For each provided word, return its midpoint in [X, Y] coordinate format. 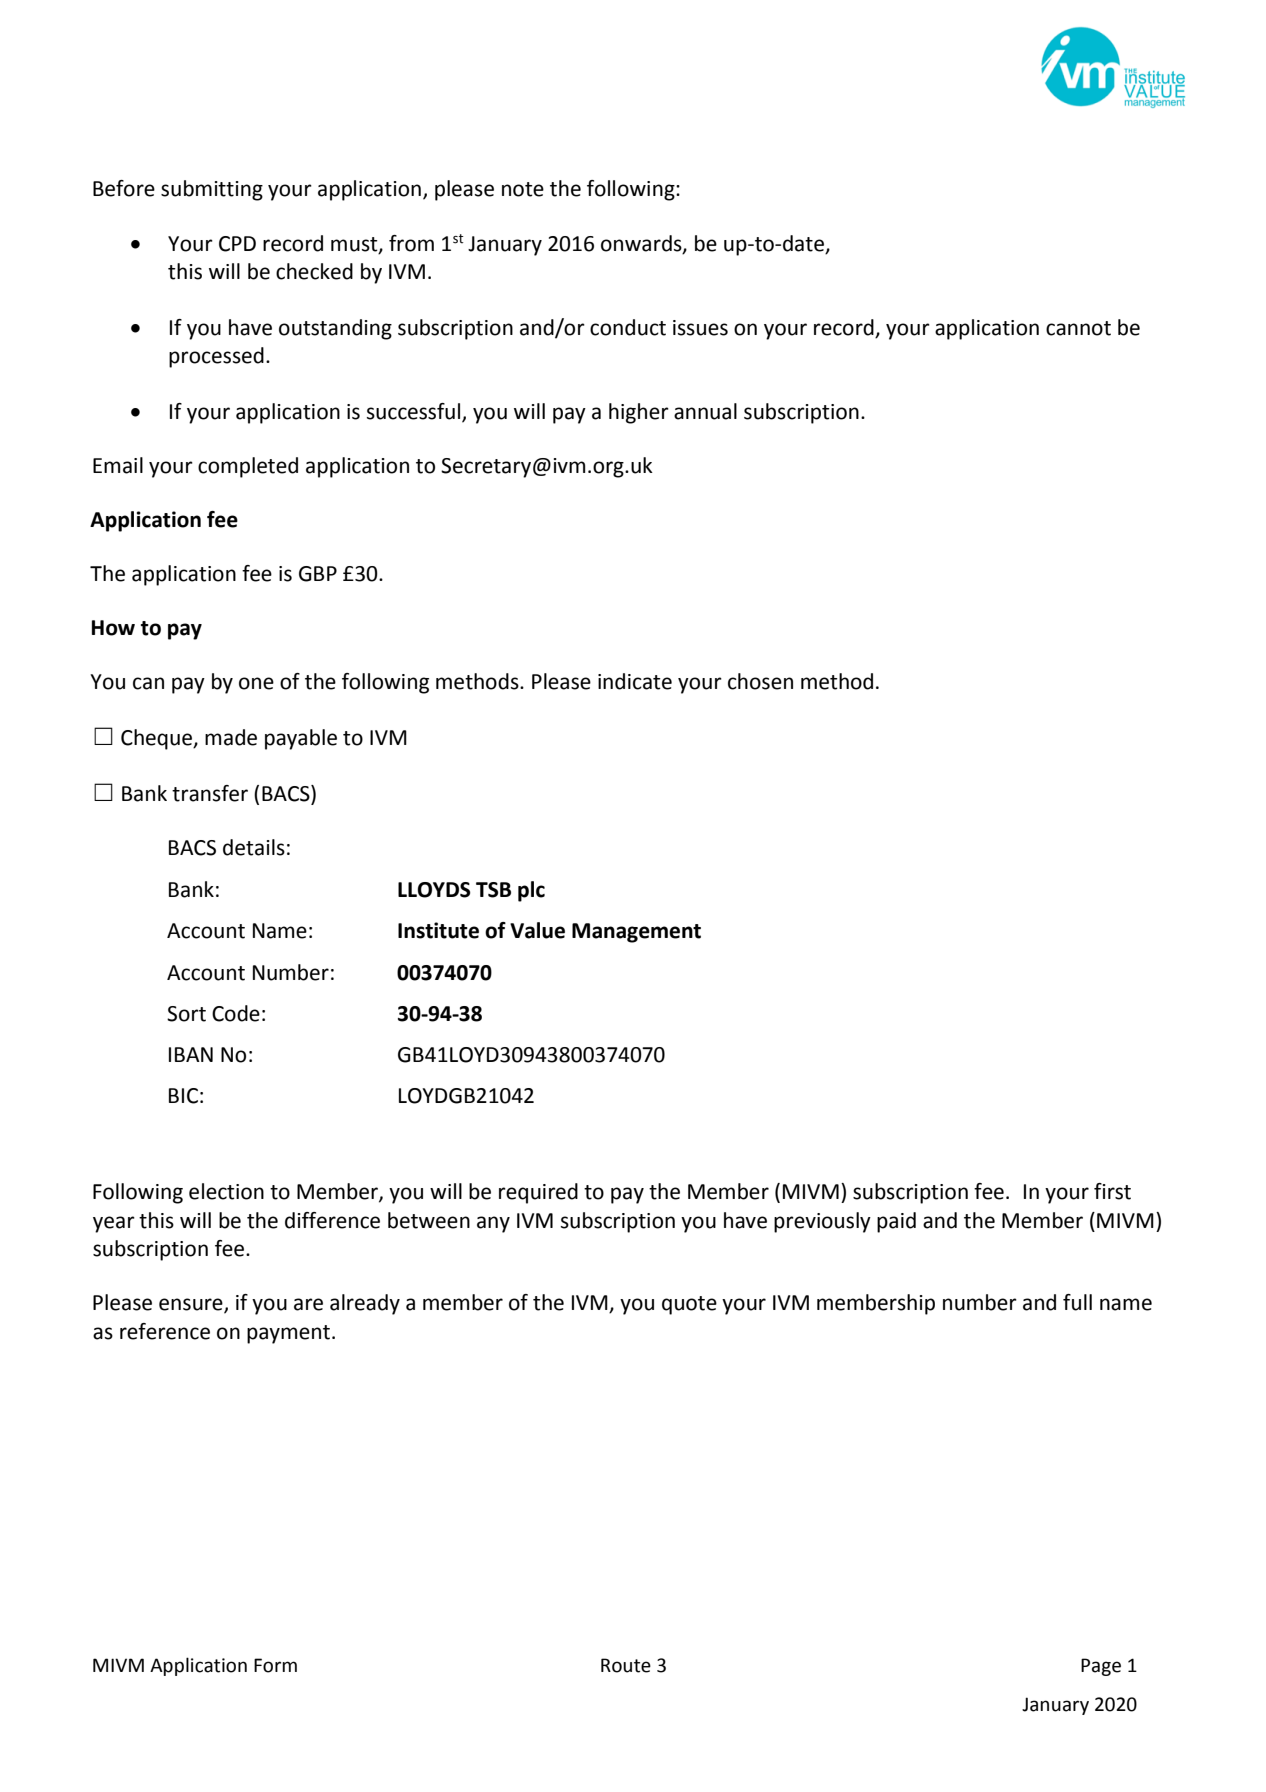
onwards [642, 244]
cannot [1078, 328]
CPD [237, 244]
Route [626, 1665]
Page [1101, 1667]
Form [275, 1665]
